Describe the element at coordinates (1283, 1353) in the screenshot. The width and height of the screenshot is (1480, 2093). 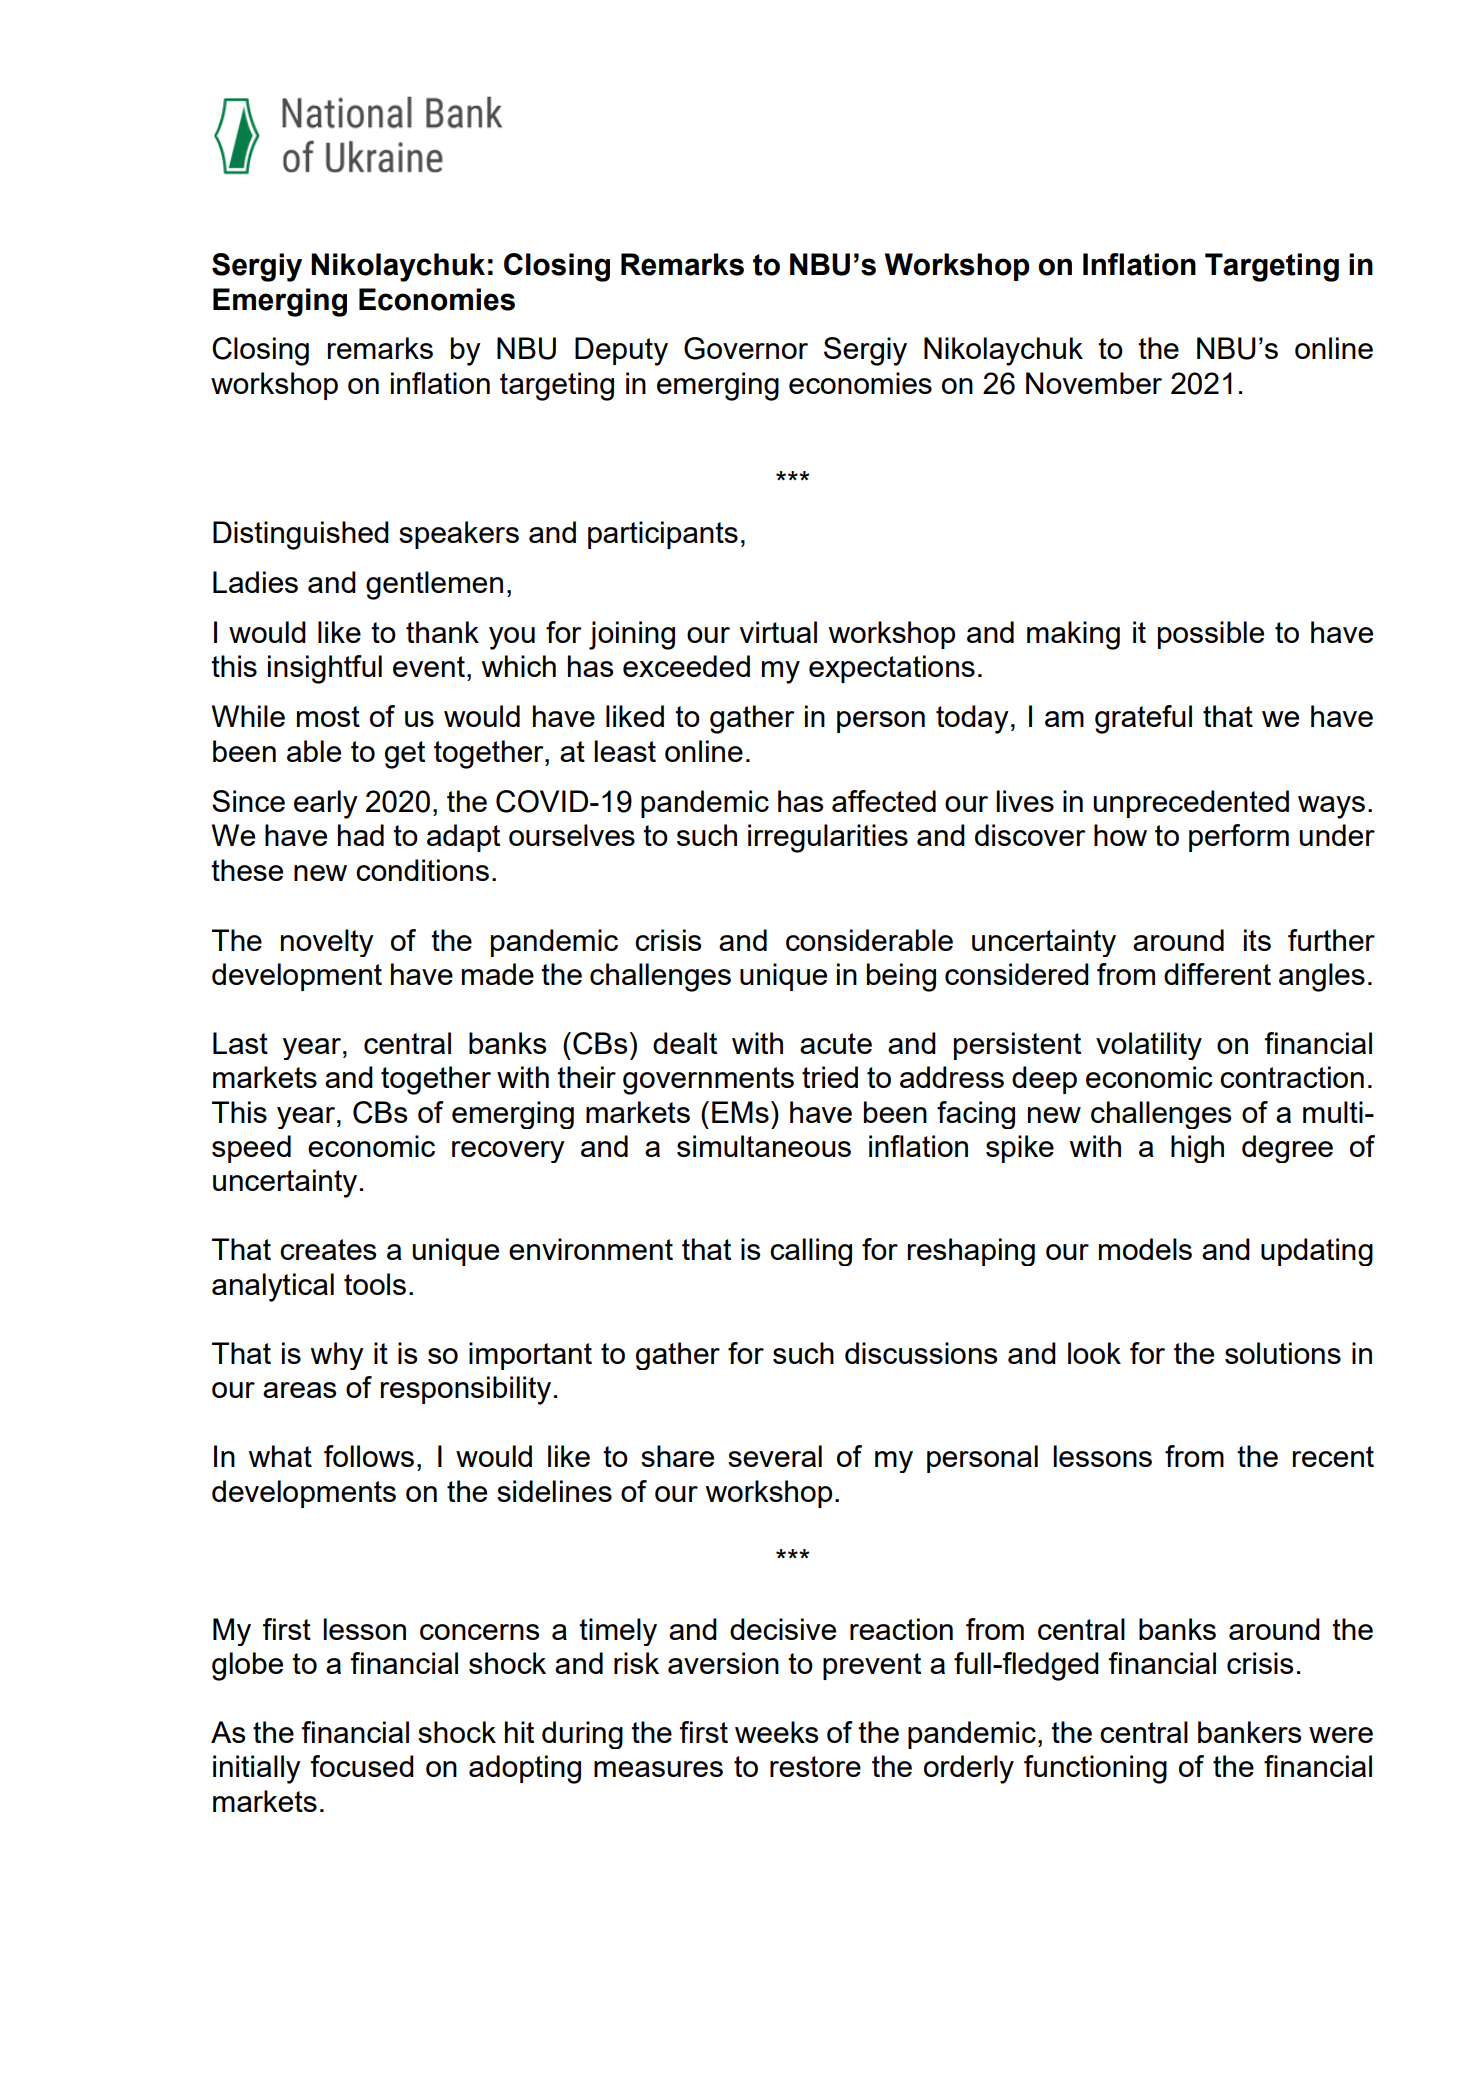
I see `solutions` at that location.
